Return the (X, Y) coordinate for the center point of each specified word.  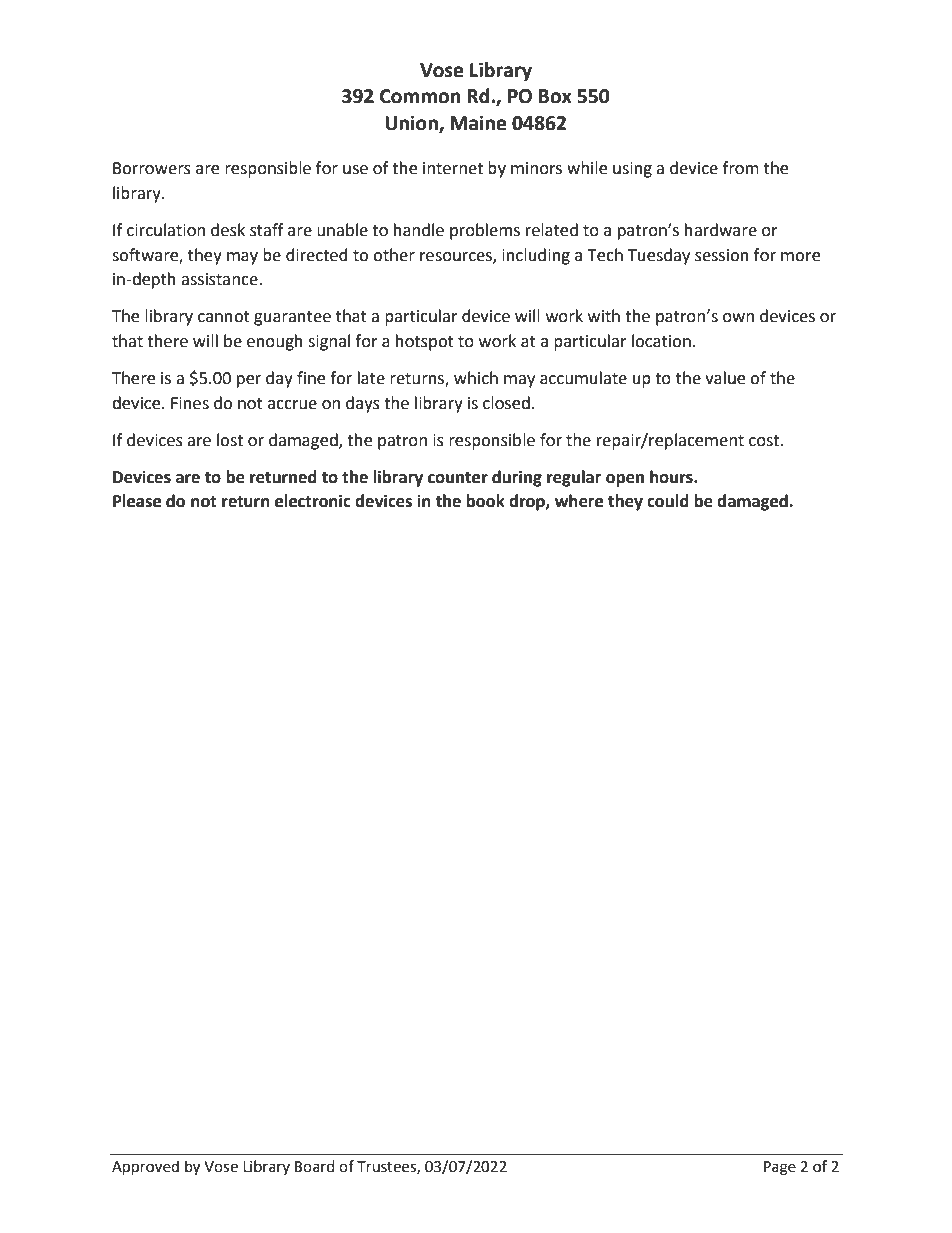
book (485, 501)
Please (137, 501)
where (579, 501)
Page (780, 1168)
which (476, 378)
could (668, 501)
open (625, 480)
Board (315, 1166)
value (725, 378)
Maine (478, 123)
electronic (313, 501)
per (249, 381)
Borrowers (152, 168)
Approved (145, 1167)
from (741, 168)
